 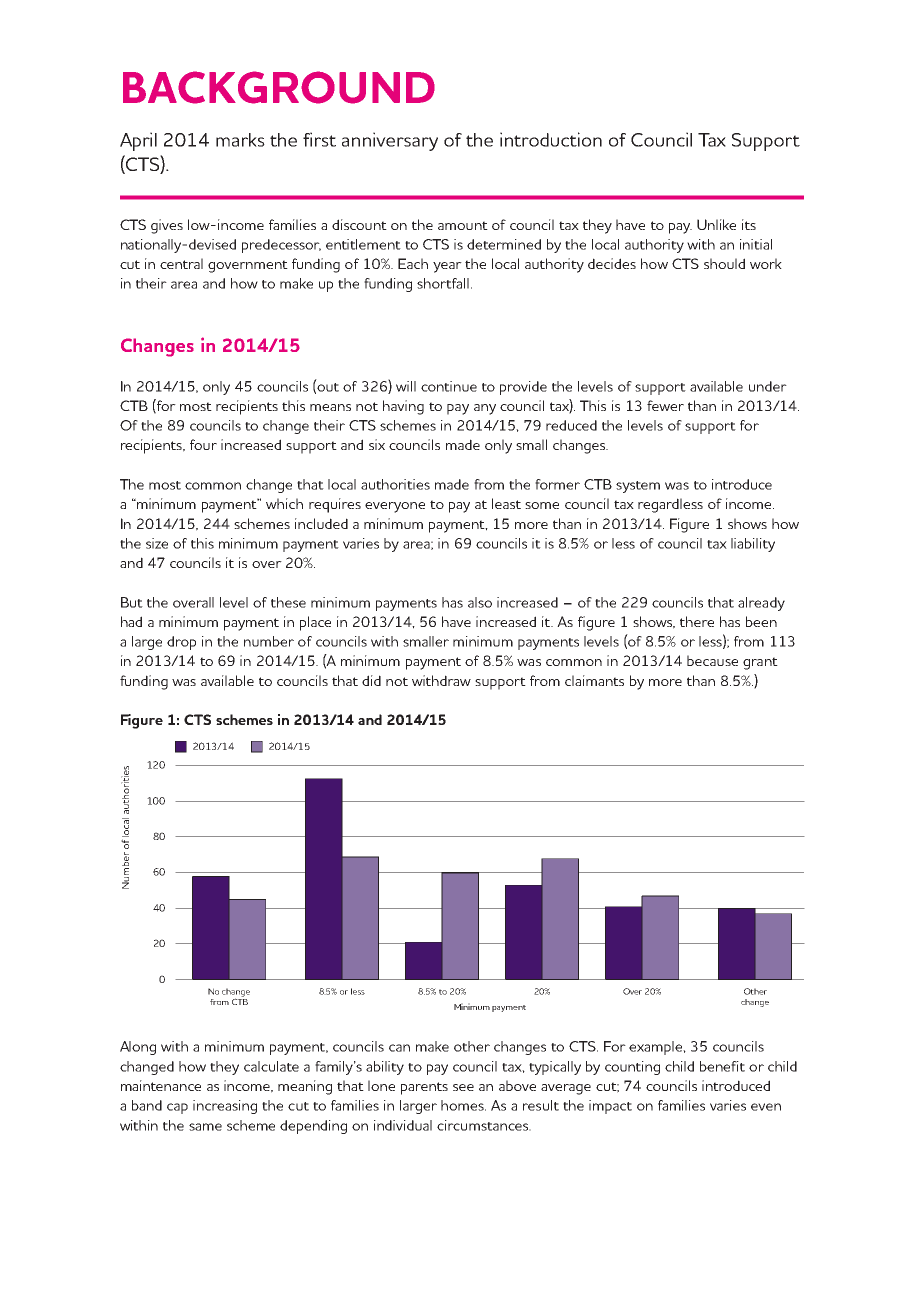 I want to click on there, so click(x=697, y=621).
